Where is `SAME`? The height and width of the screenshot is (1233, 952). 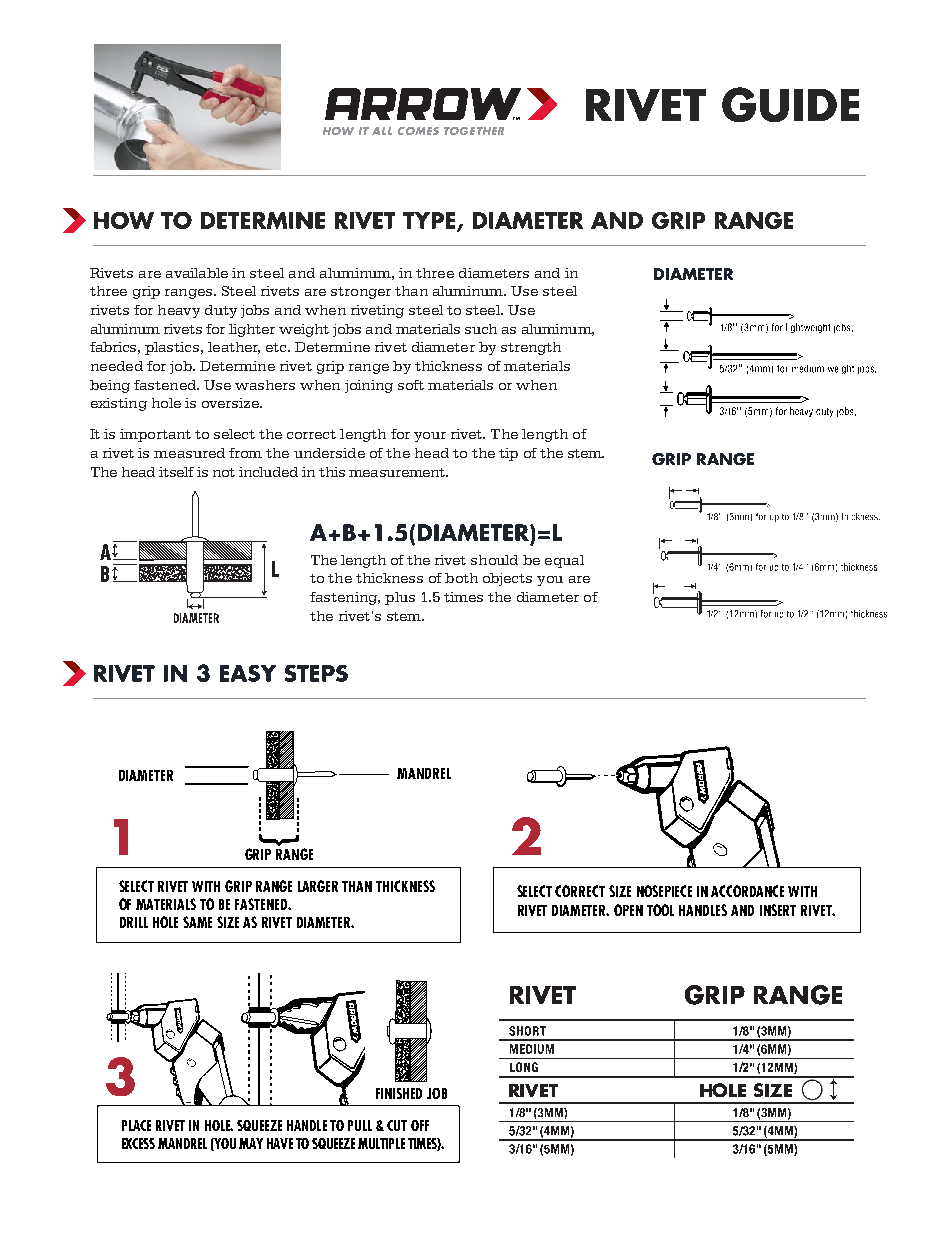 SAME is located at coordinates (197, 922).
